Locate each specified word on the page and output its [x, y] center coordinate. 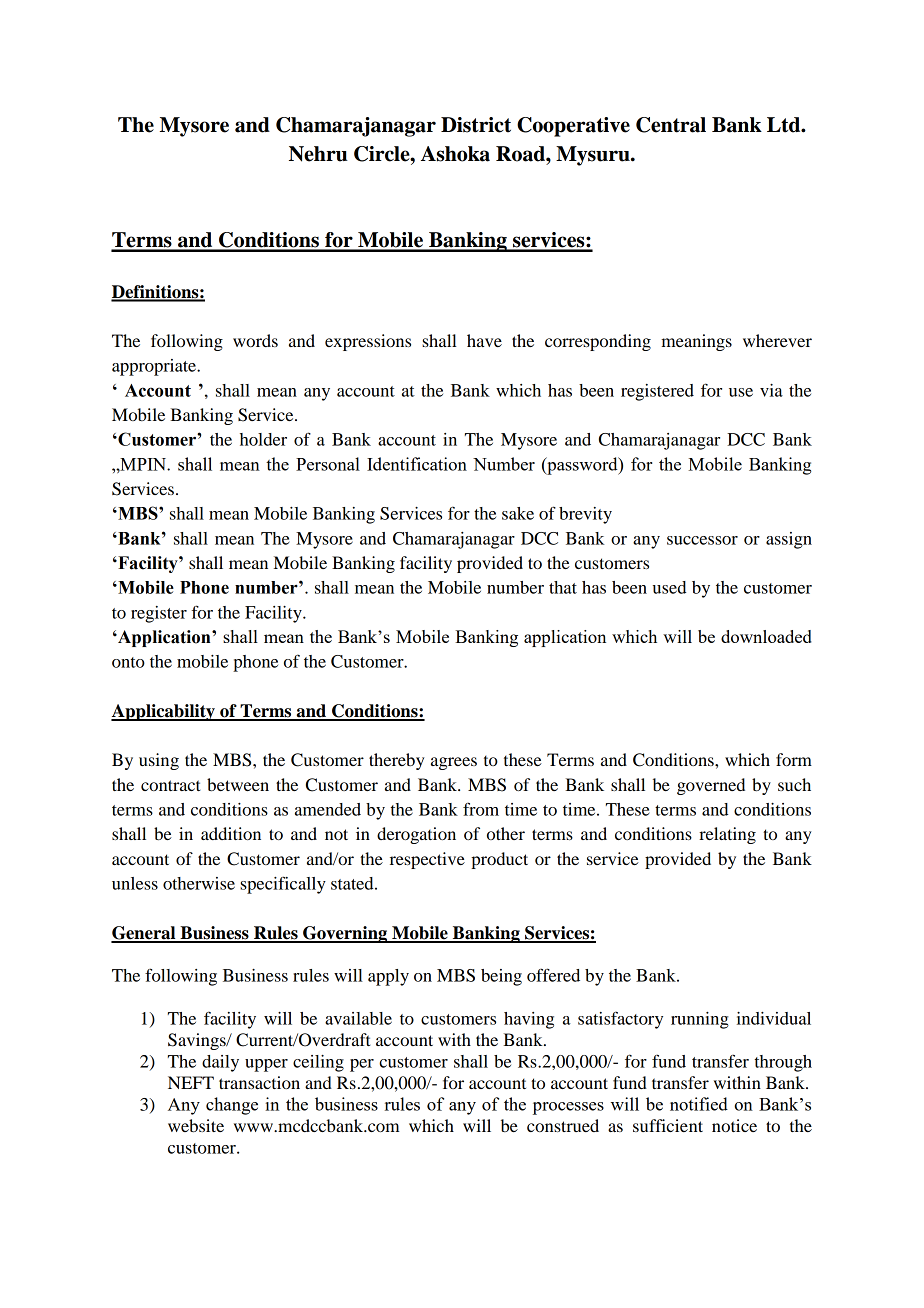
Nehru [318, 154]
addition [231, 833]
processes [568, 1108]
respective [427, 860]
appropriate [155, 367]
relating [727, 835]
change [232, 1106]
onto [128, 662]
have [484, 340]
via [771, 390]
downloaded [766, 636]
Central [671, 125]
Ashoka [455, 154]
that [563, 587]
